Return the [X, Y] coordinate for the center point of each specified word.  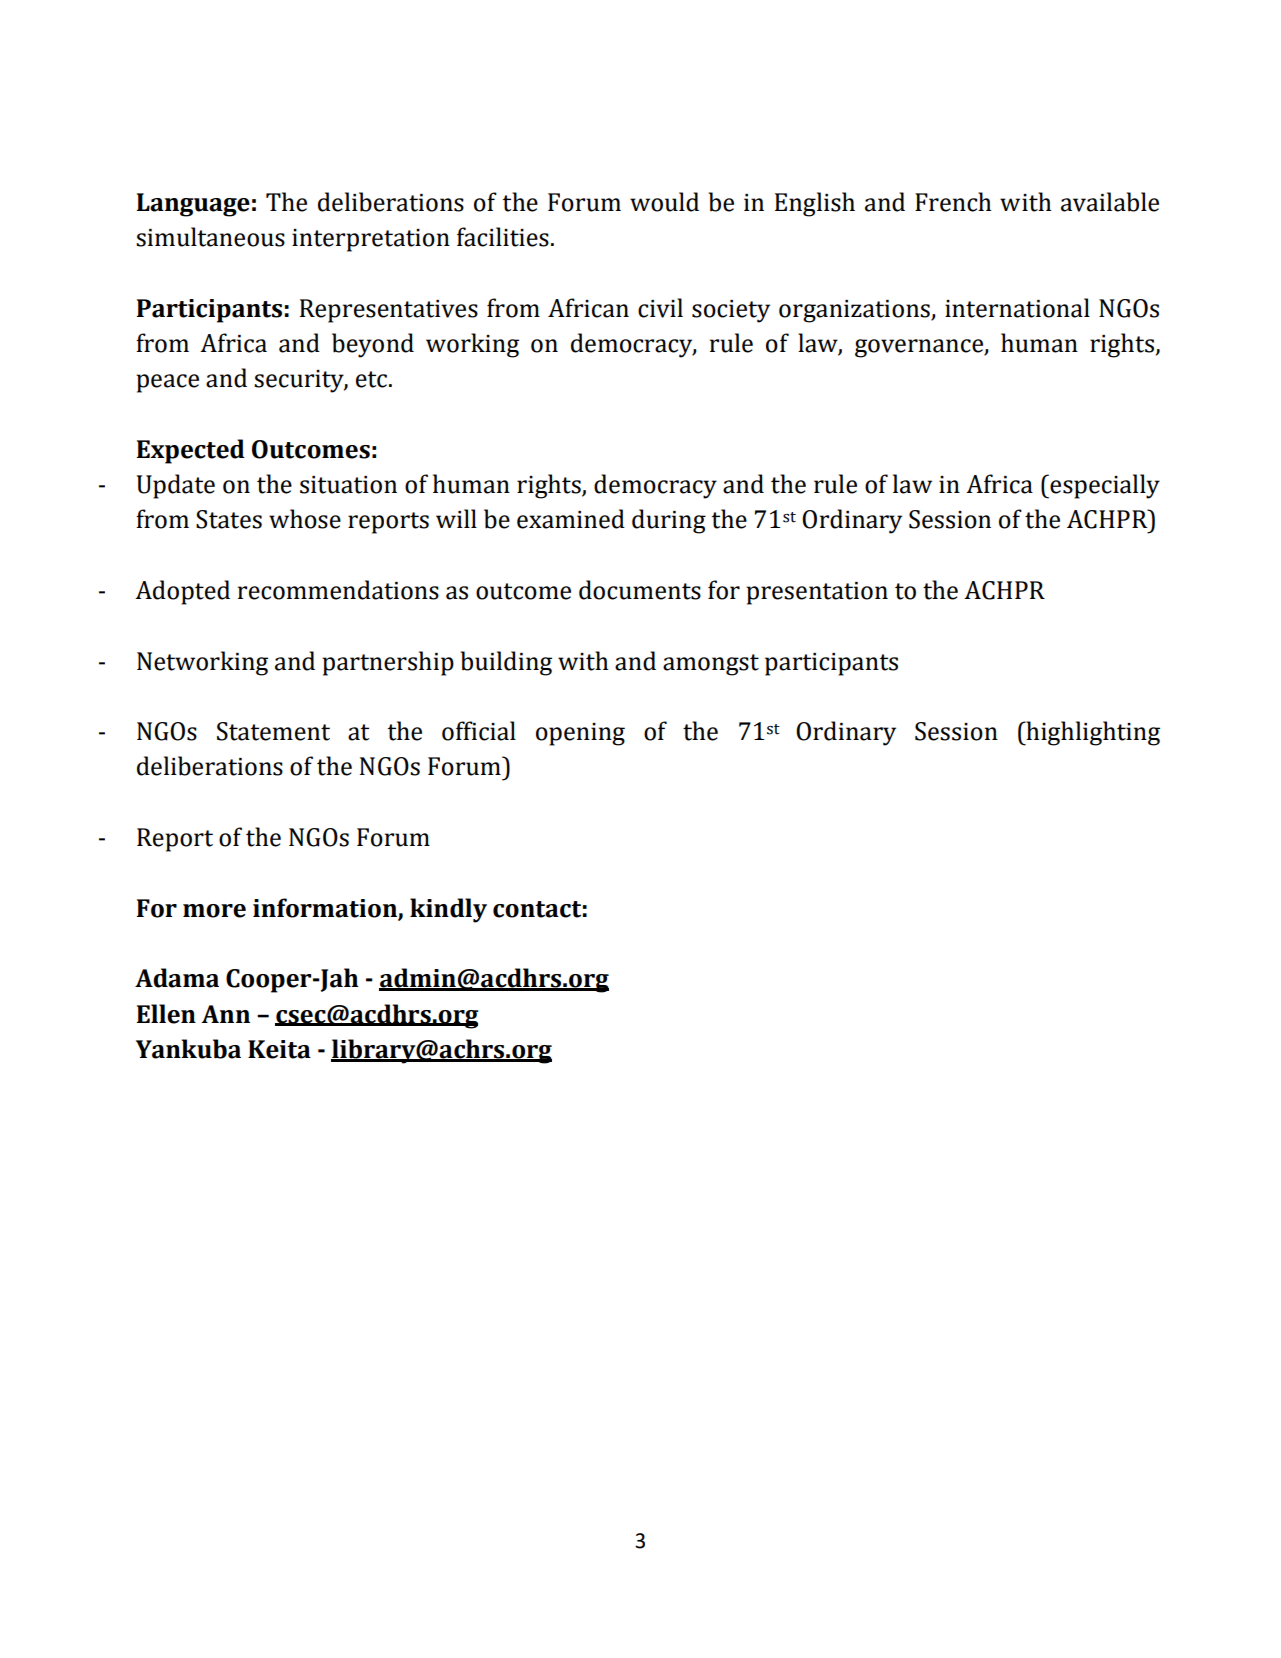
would [664, 202]
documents [640, 590]
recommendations [338, 590]
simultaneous [210, 237]
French [953, 202]
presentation [817, 593]
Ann [225, 1014]
